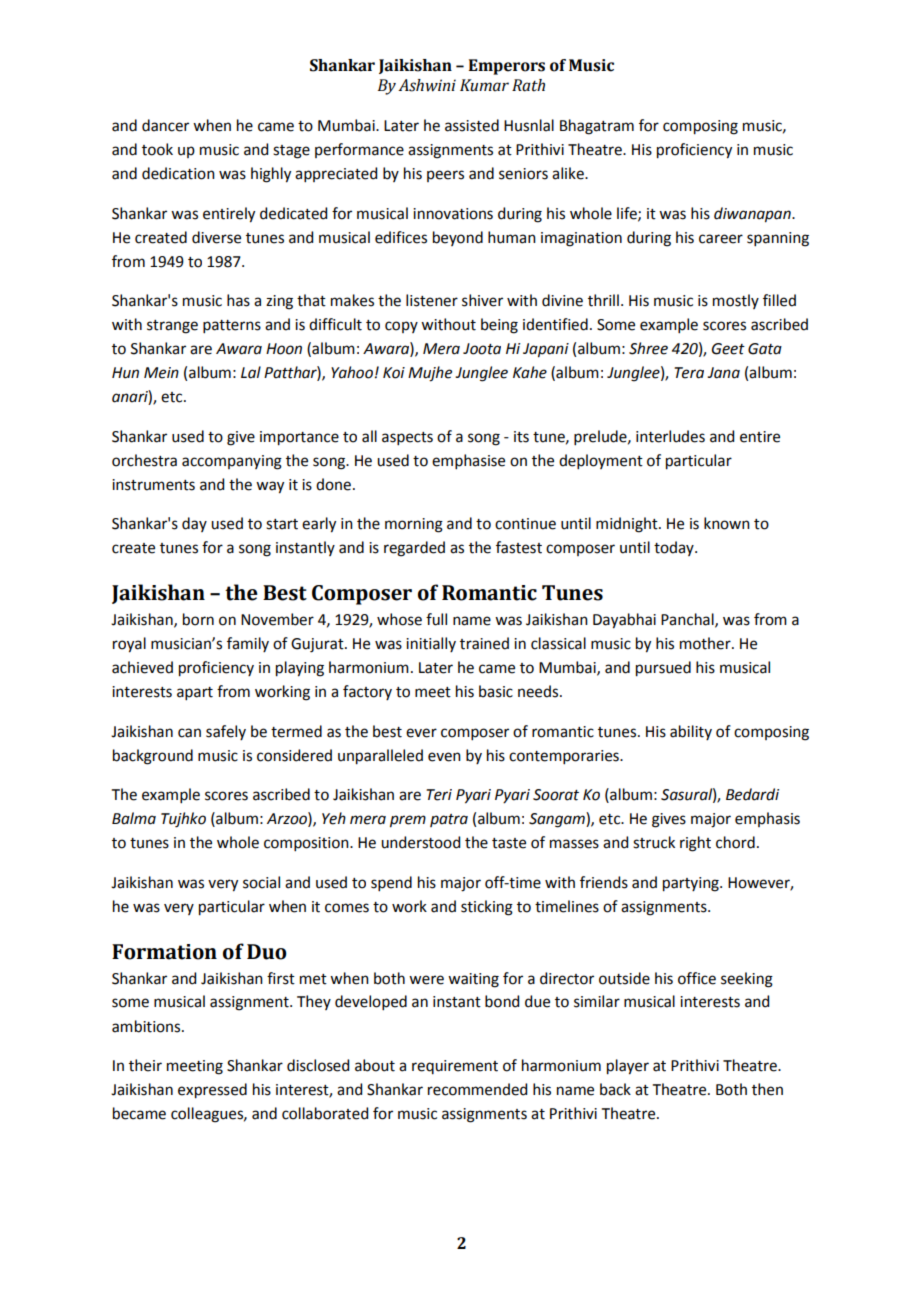 The width and height of the page is (924, 1308). I want to click on expressed, so click(212, 1091).
